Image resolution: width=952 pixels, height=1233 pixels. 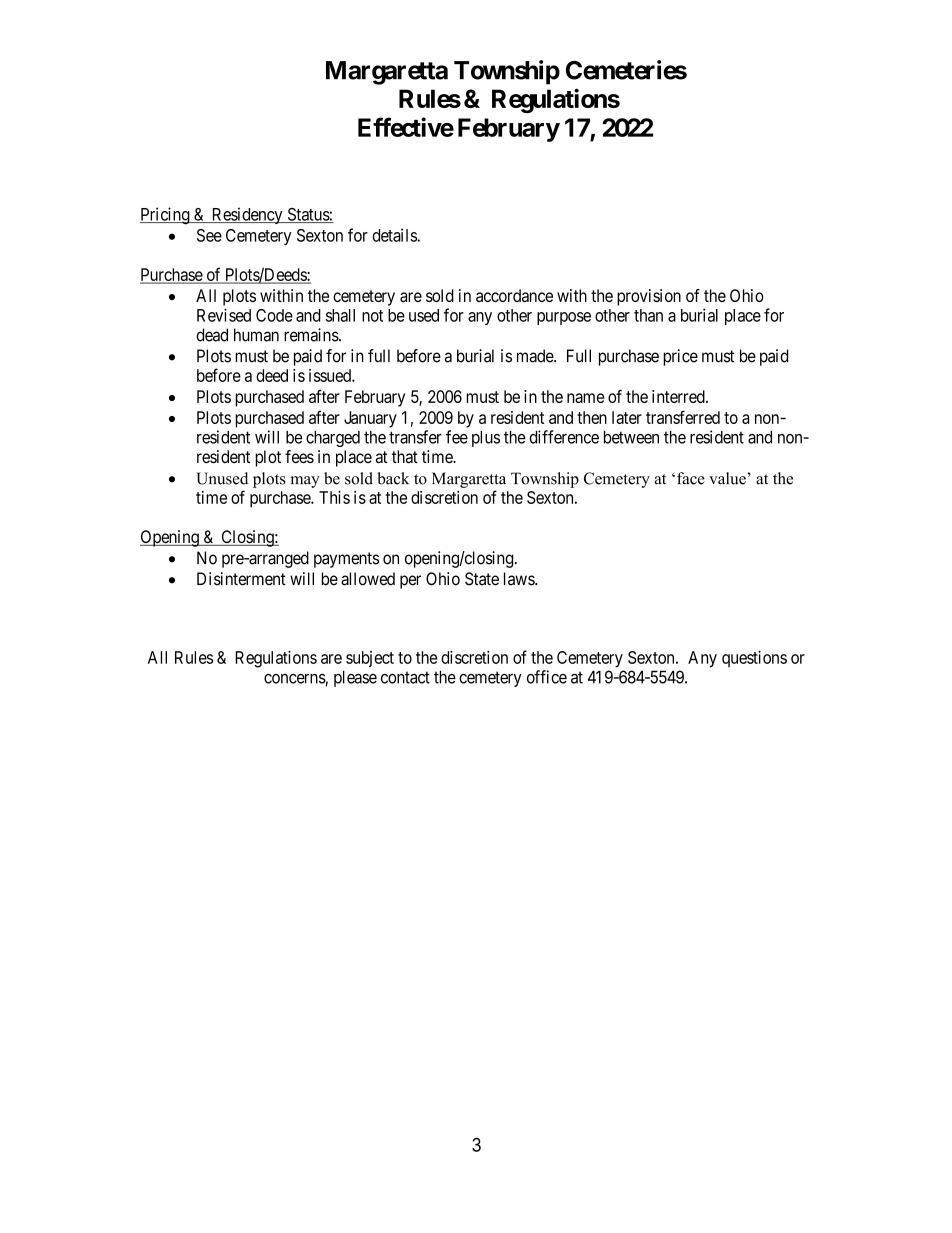 What do you see at coordinates (631, 437) in the screenshot?
I see `between` at bounding box center [631, 437].
